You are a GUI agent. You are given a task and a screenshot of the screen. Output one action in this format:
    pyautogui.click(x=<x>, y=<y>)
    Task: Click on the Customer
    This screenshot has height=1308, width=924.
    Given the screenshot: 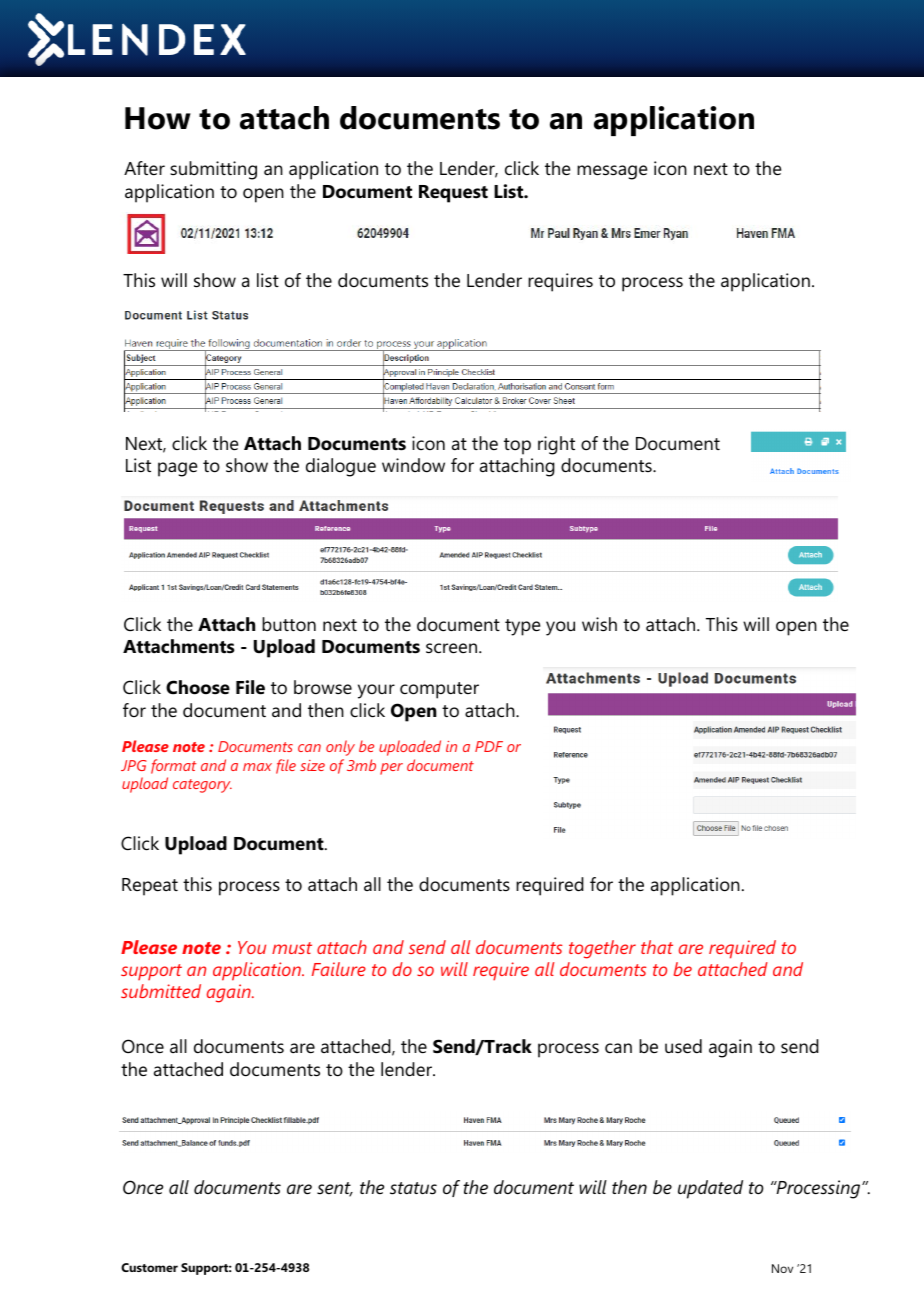 What is the action you would take?
    pyautogui.click(x=149, y=1267)
